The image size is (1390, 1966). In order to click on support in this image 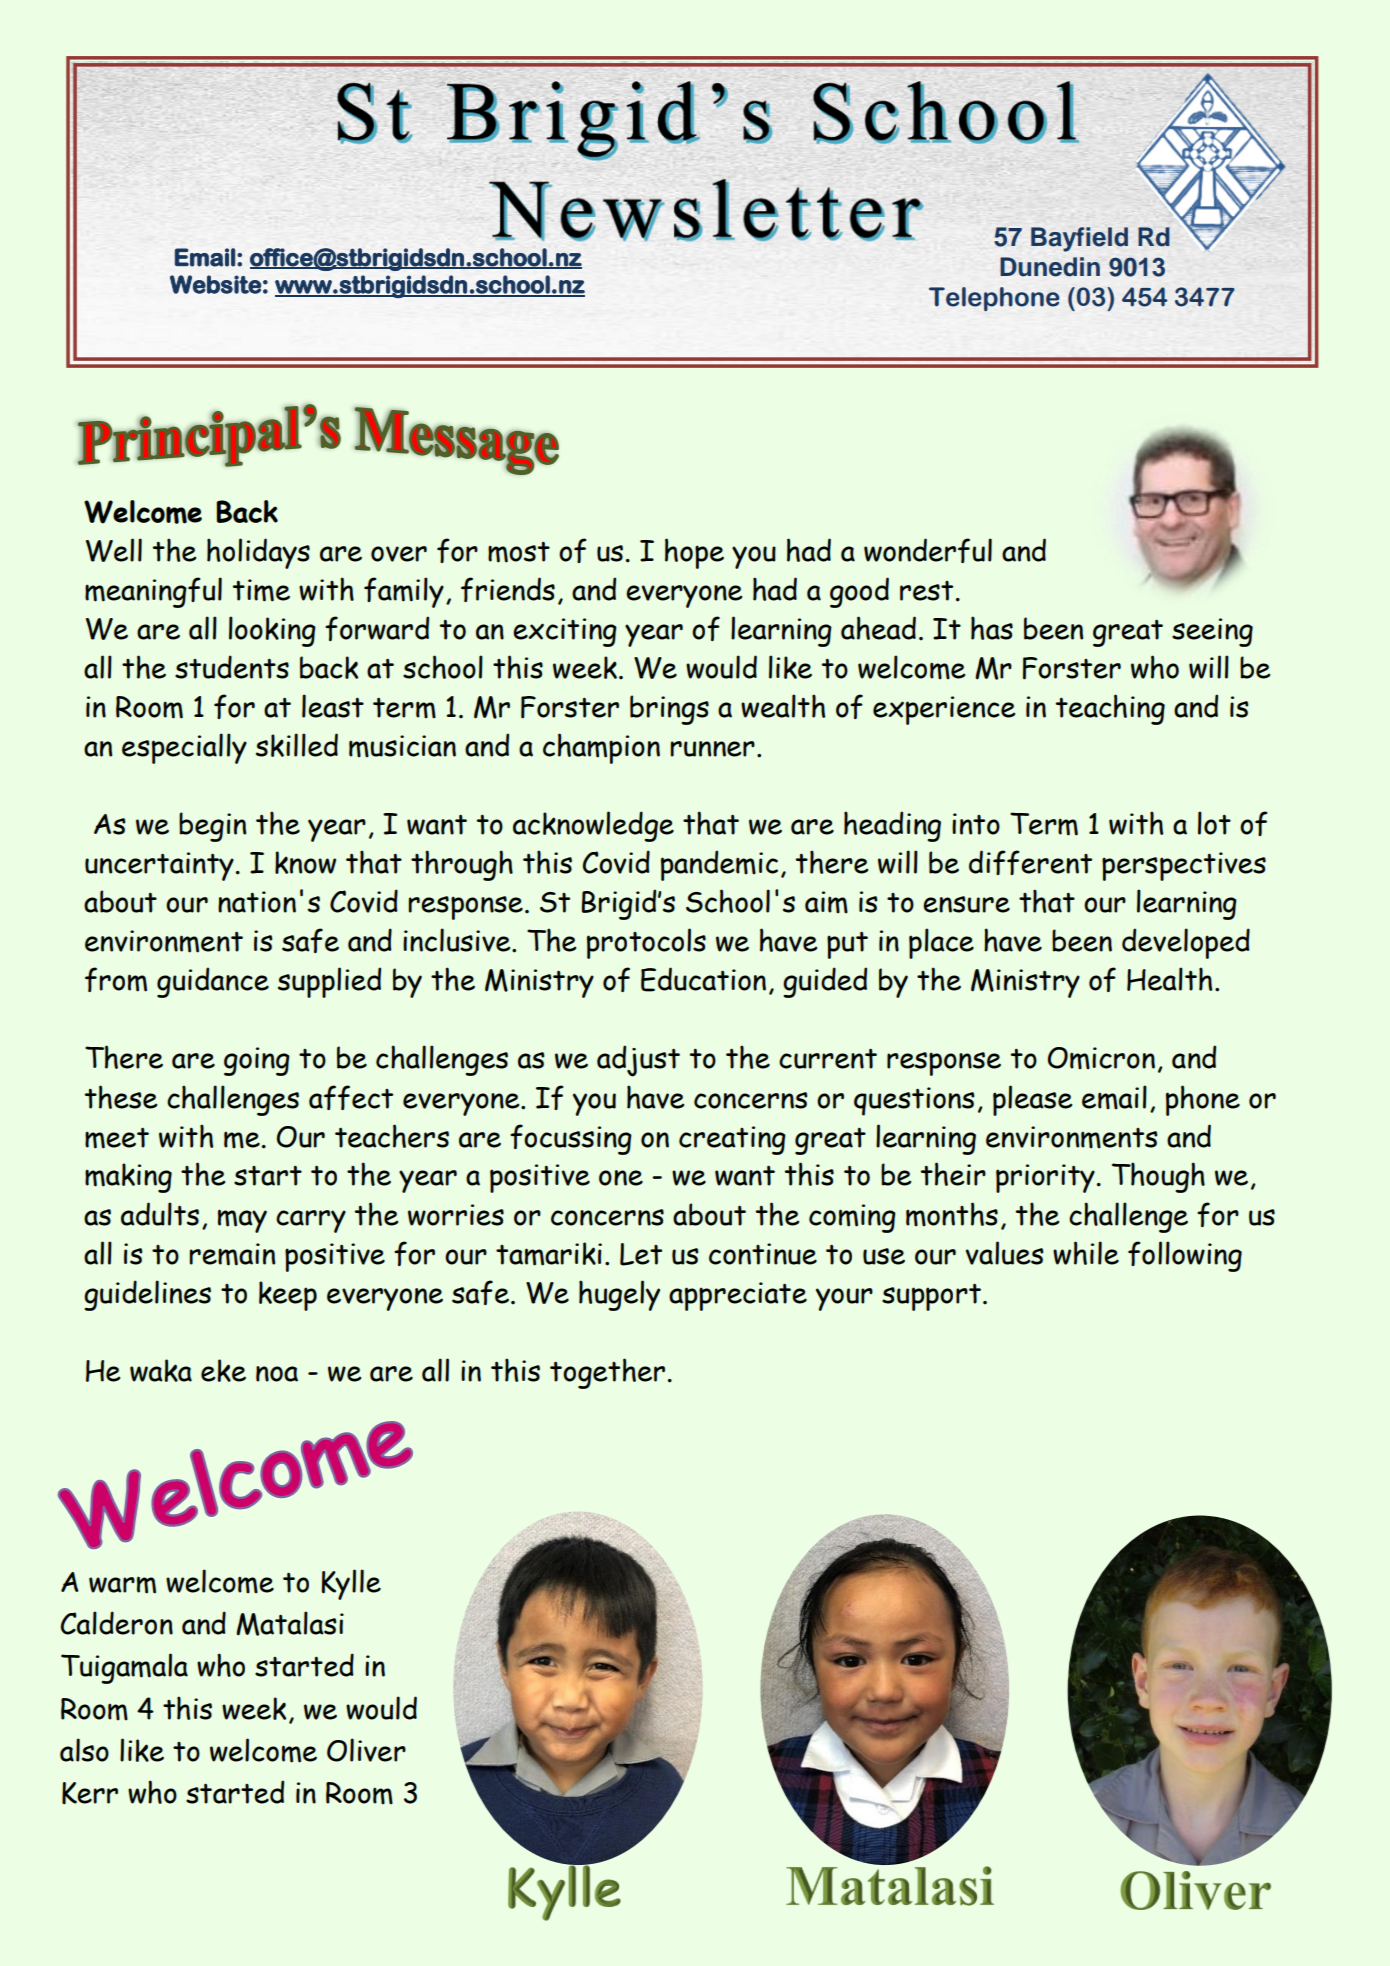, I will do `click(931, 1297)`.
